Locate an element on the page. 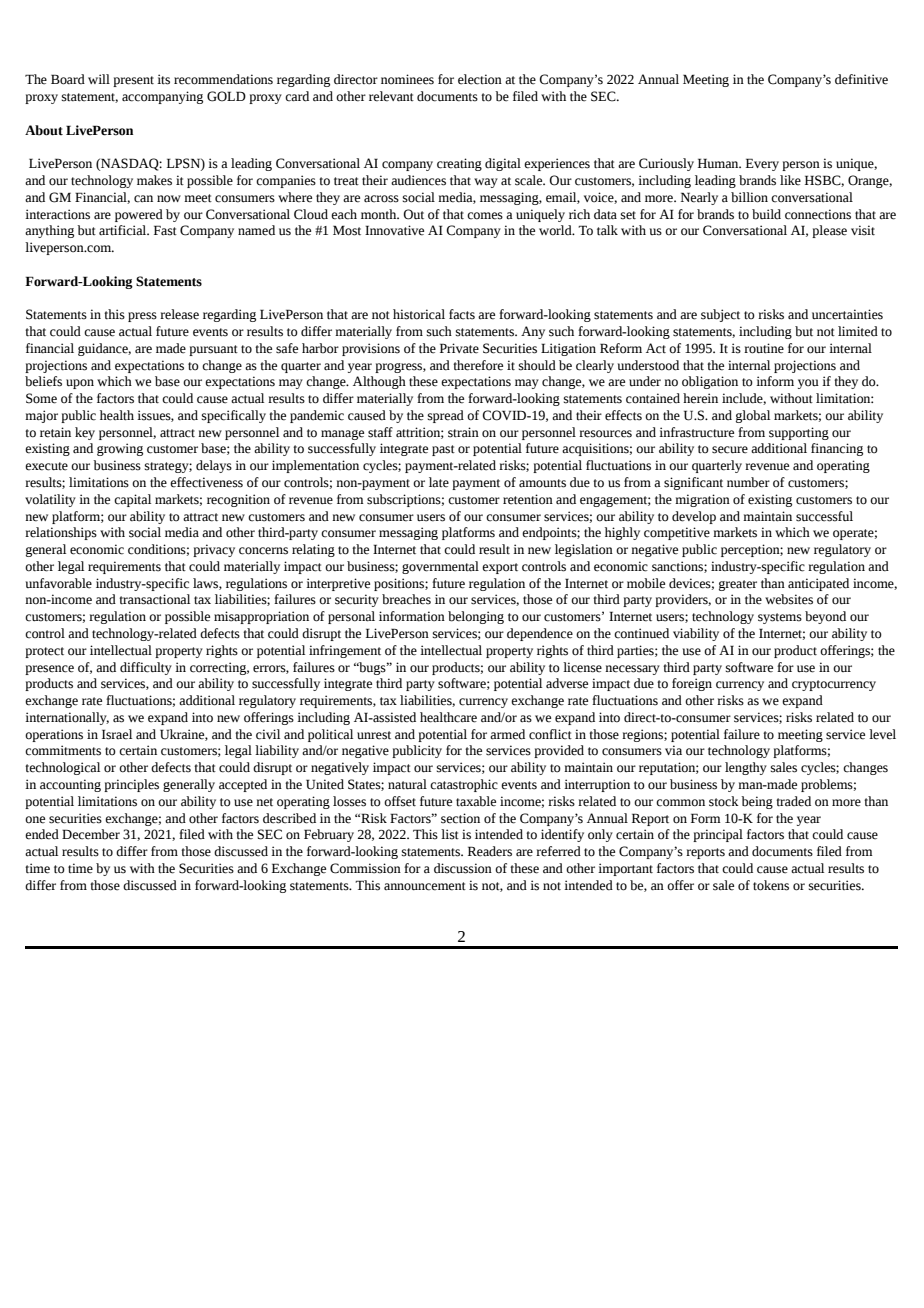 The width and height of the page is (924, 1308). number is located at coordinates (748, 482).
